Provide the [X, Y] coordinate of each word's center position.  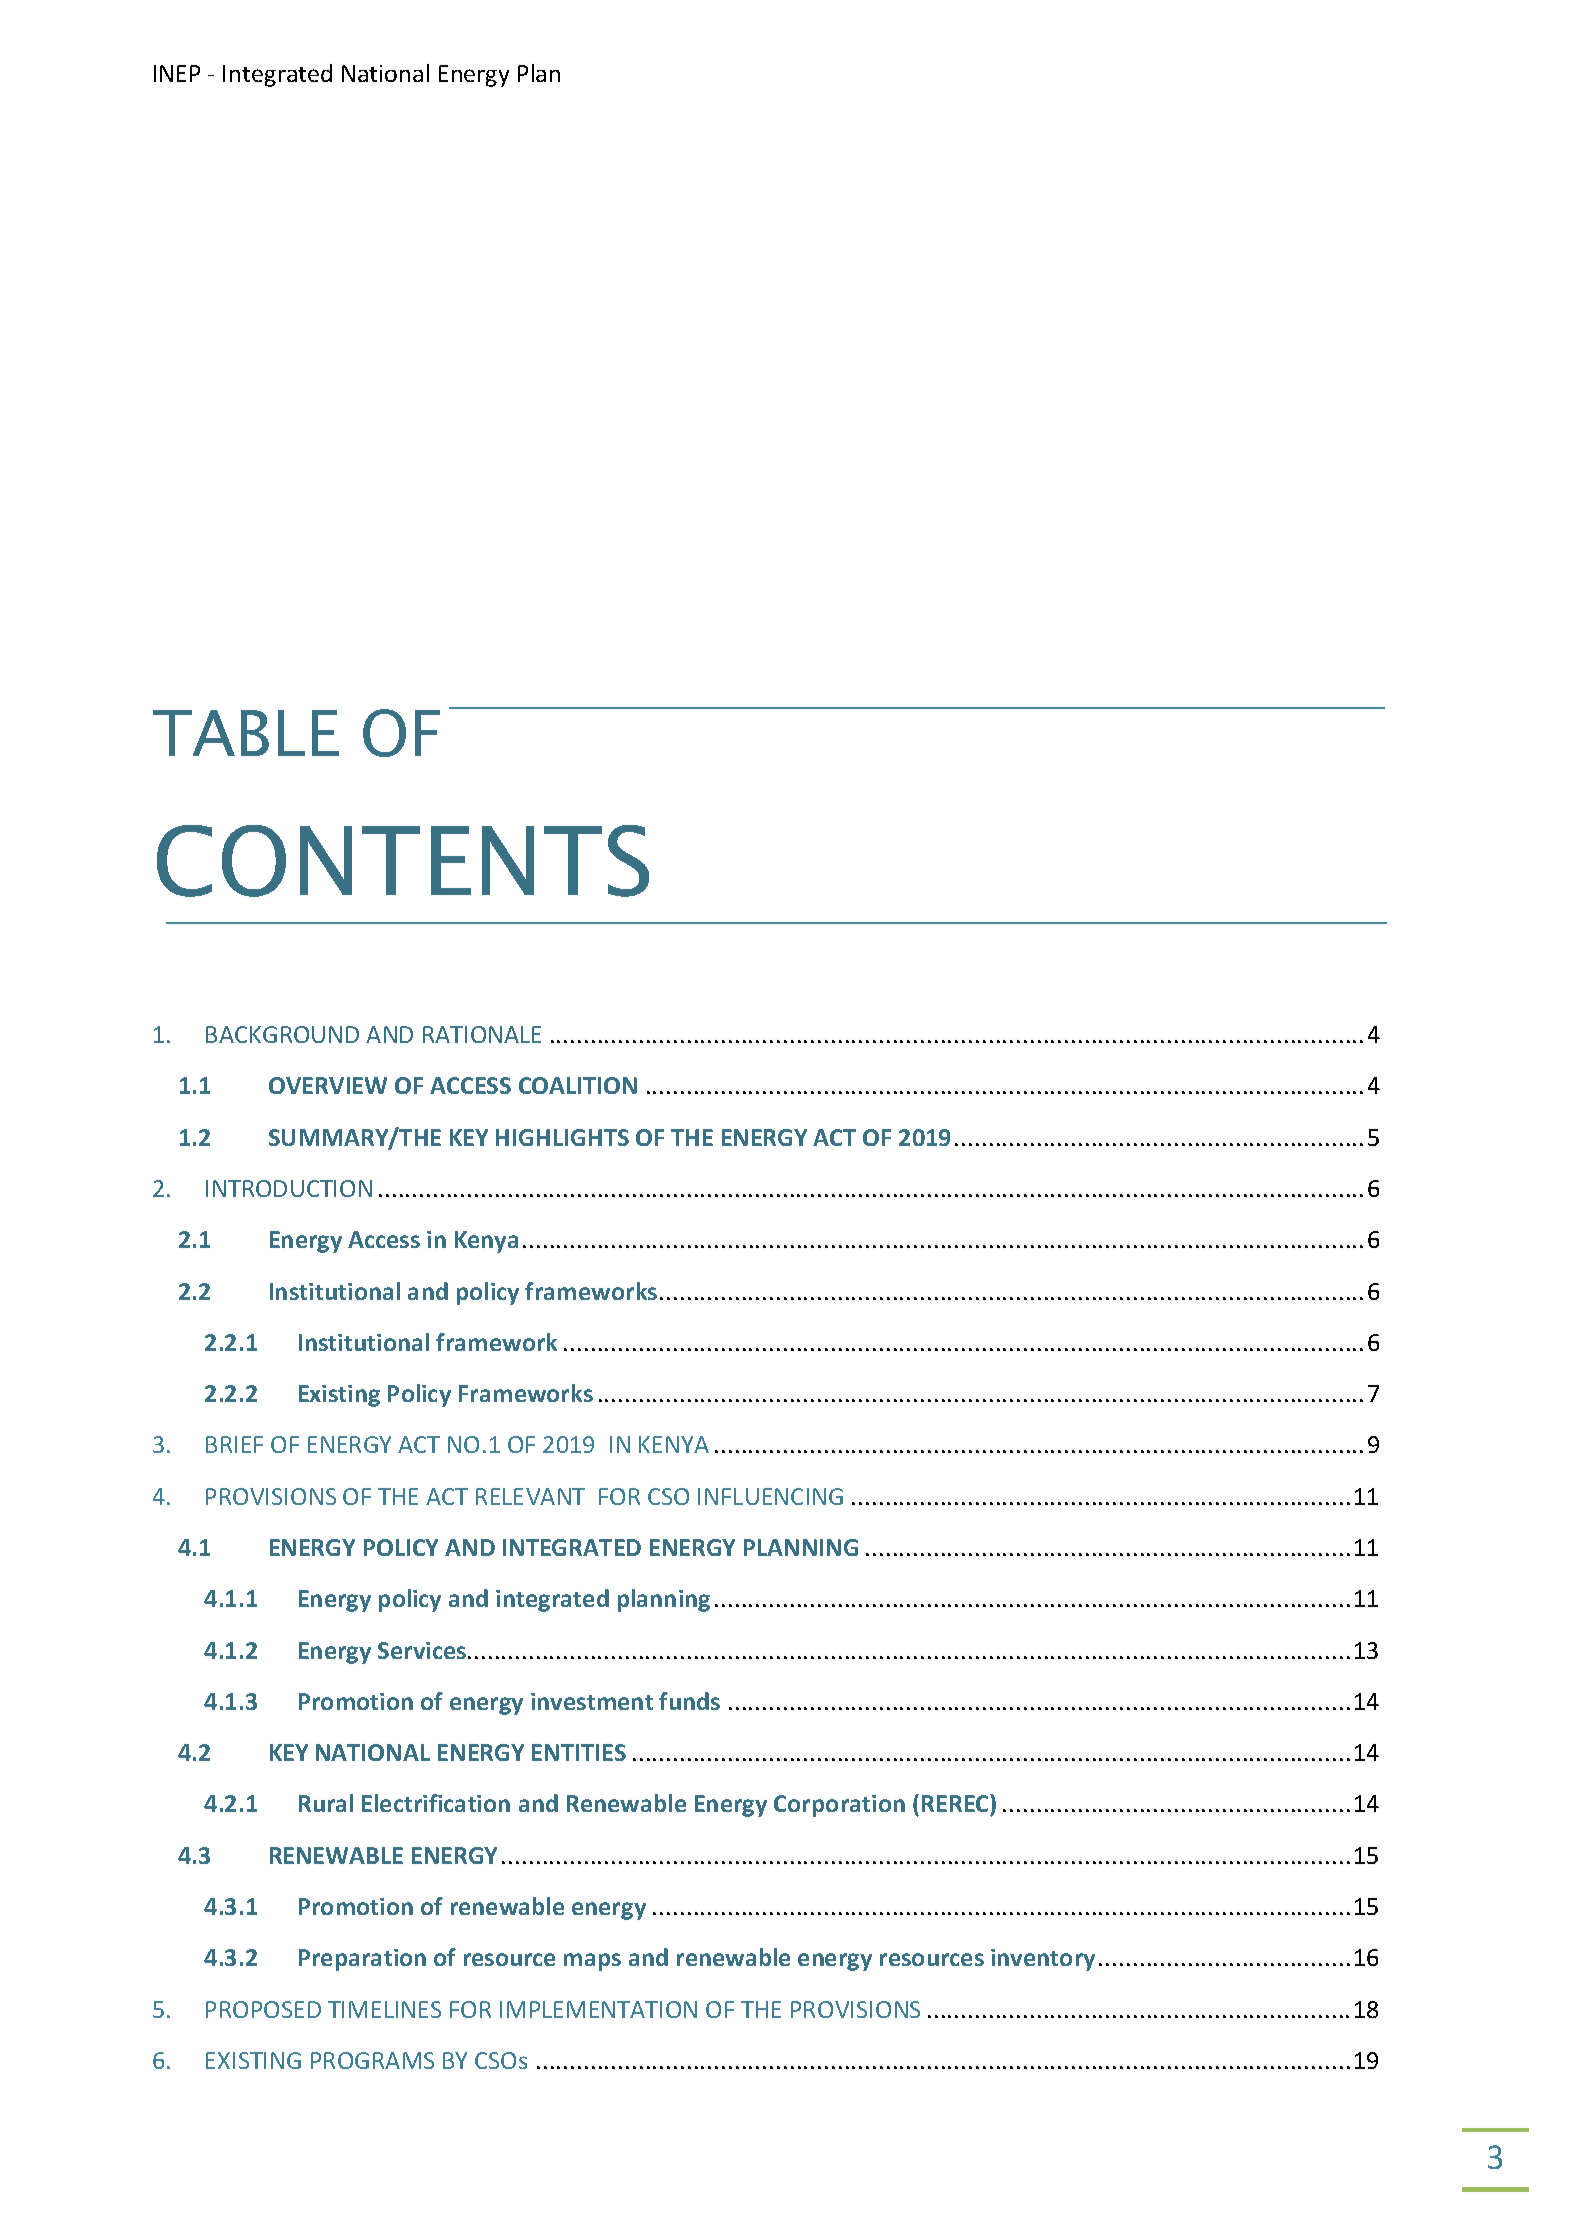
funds [689, 1701]
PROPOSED [263, 2009]
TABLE [246, 733]
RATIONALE [482, 1034]
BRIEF [234, 1444]
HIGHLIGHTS [562, 1137]
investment [592, 1701]
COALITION [578, 1085]
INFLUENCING [770, 1496]
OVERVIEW [328, 1085]
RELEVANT [530, 1496]
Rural [326, 1803]
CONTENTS [403, 861]
